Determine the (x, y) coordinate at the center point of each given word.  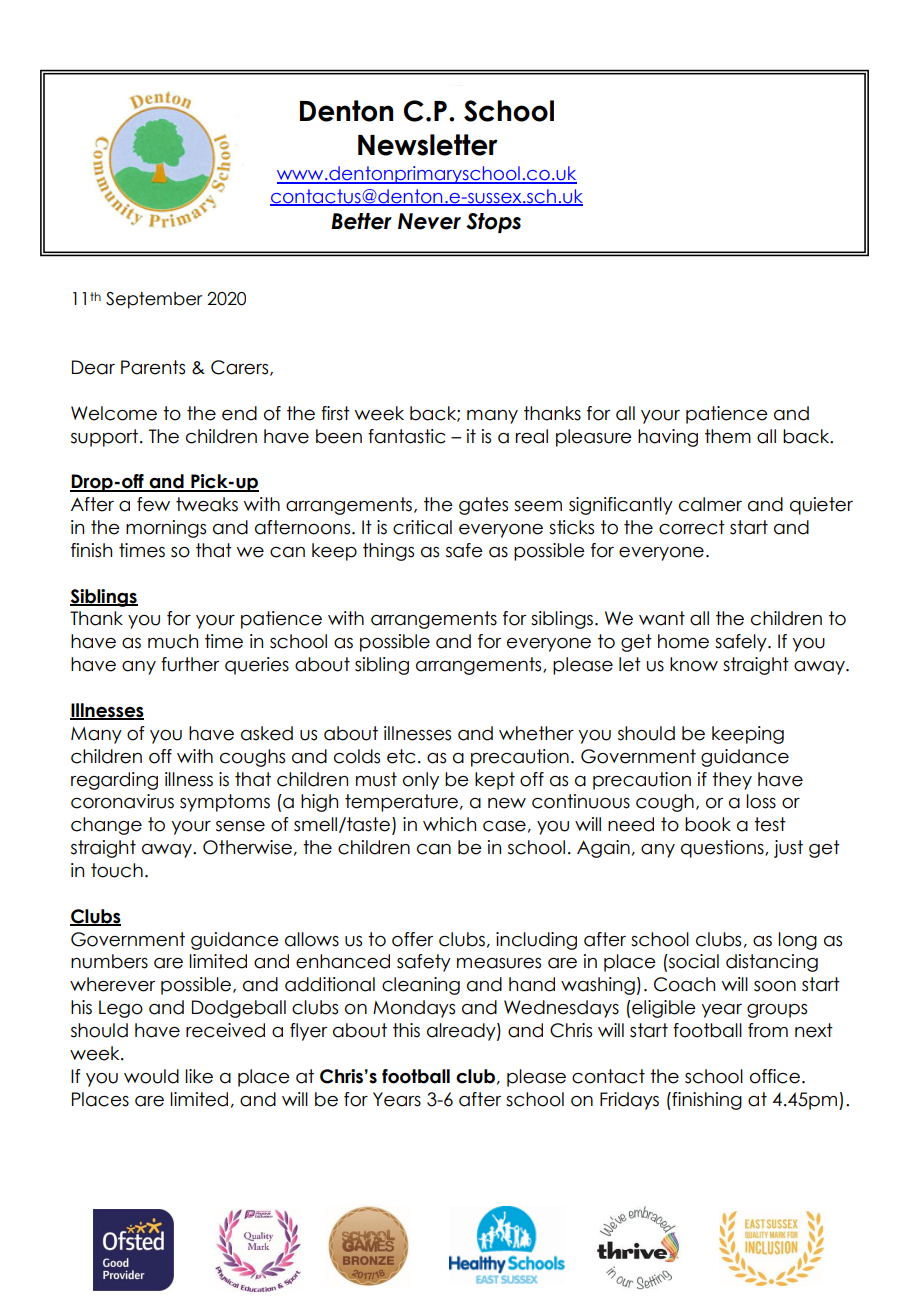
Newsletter (428, 145)
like (199, 1076)
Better (361, 221)
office (775, 1076)
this (406, 1030)
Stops (493, 223)
